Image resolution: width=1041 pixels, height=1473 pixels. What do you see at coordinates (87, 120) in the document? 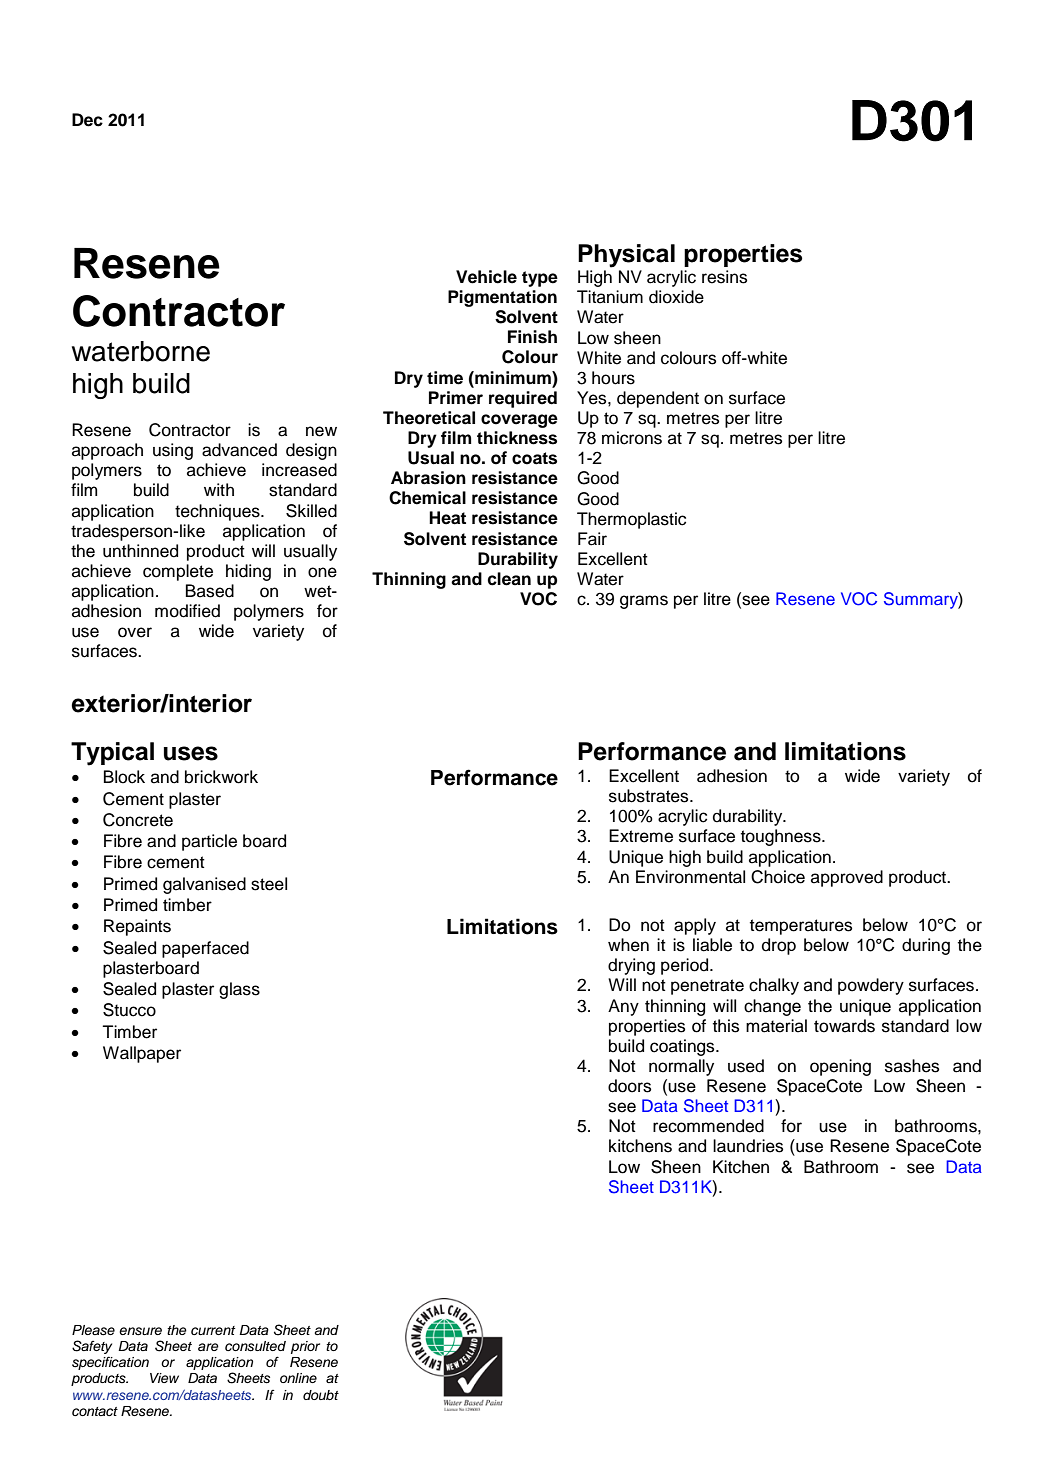
I see `Dec` at bounding box center [87, 120].
